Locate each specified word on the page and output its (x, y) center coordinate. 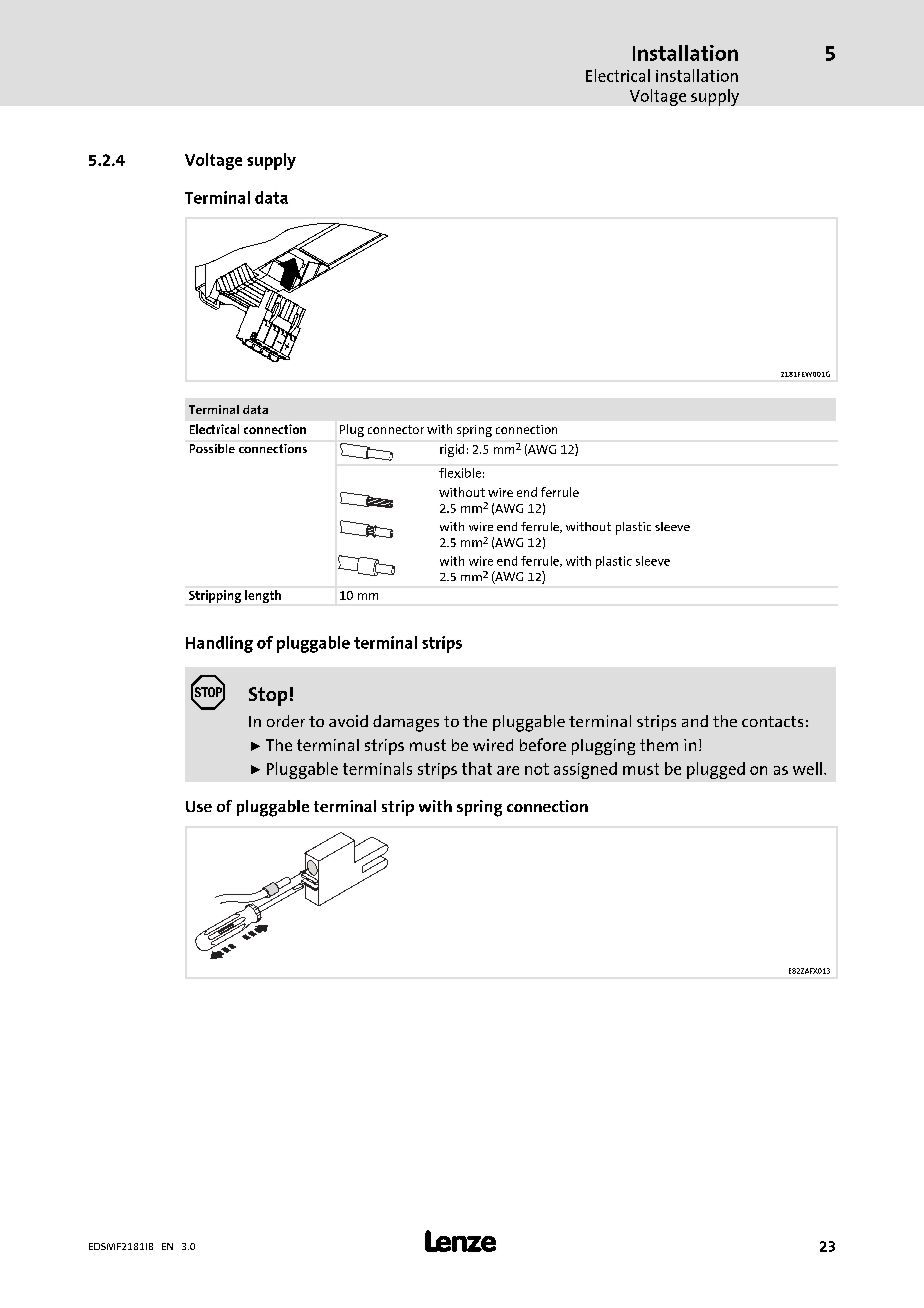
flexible (460, 473)
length (263, 596)
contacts (772, 721)
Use (199, 806)
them (659, 745)
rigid (452, 450)
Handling (219, 644)
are (508, 770)
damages (406, 723)
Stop (268, 696)
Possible (212, 448)
